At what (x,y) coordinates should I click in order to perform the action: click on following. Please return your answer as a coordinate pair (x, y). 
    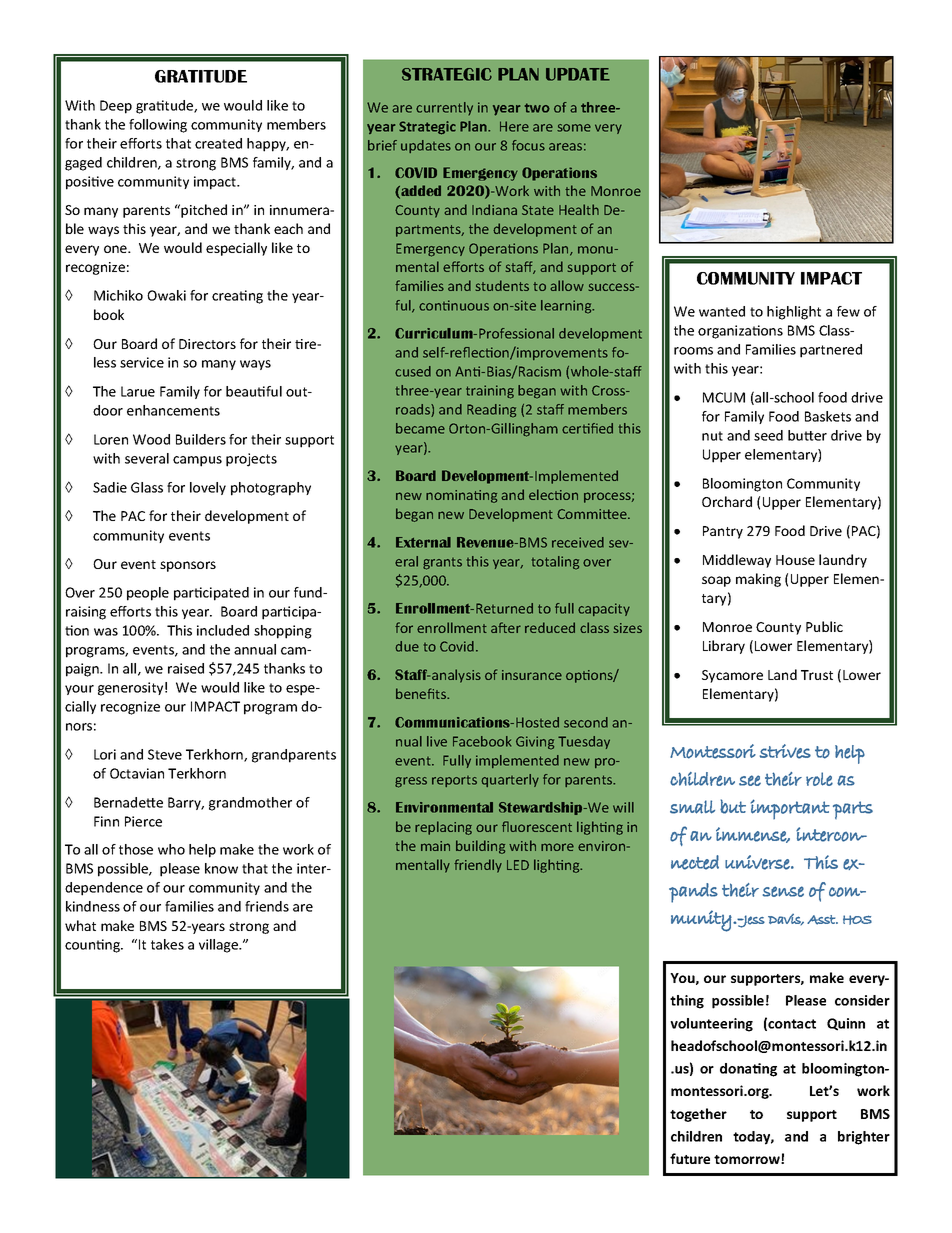
    Looking at the image, I should click on (158, 126).
